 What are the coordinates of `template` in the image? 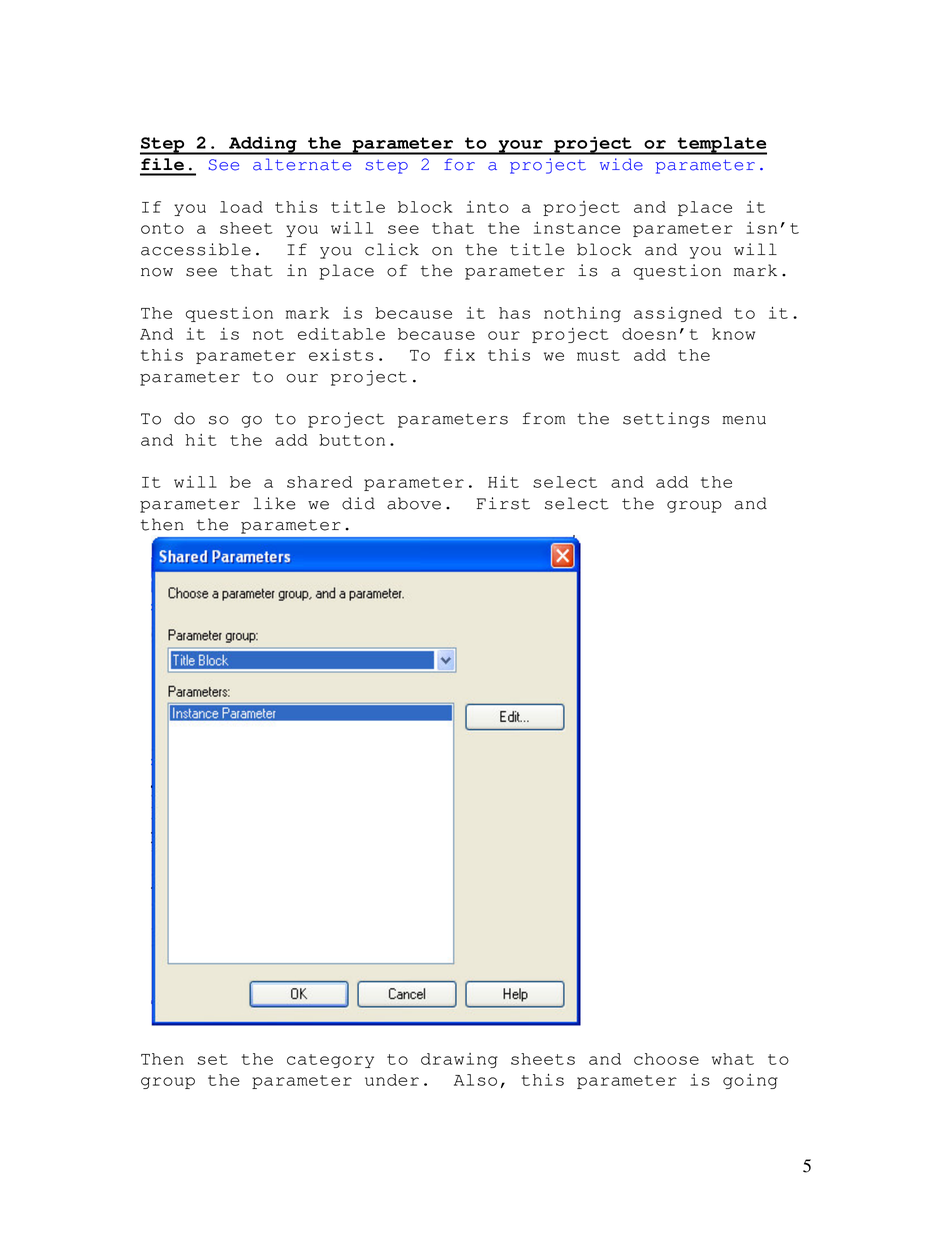 It's located at (721, 145).
